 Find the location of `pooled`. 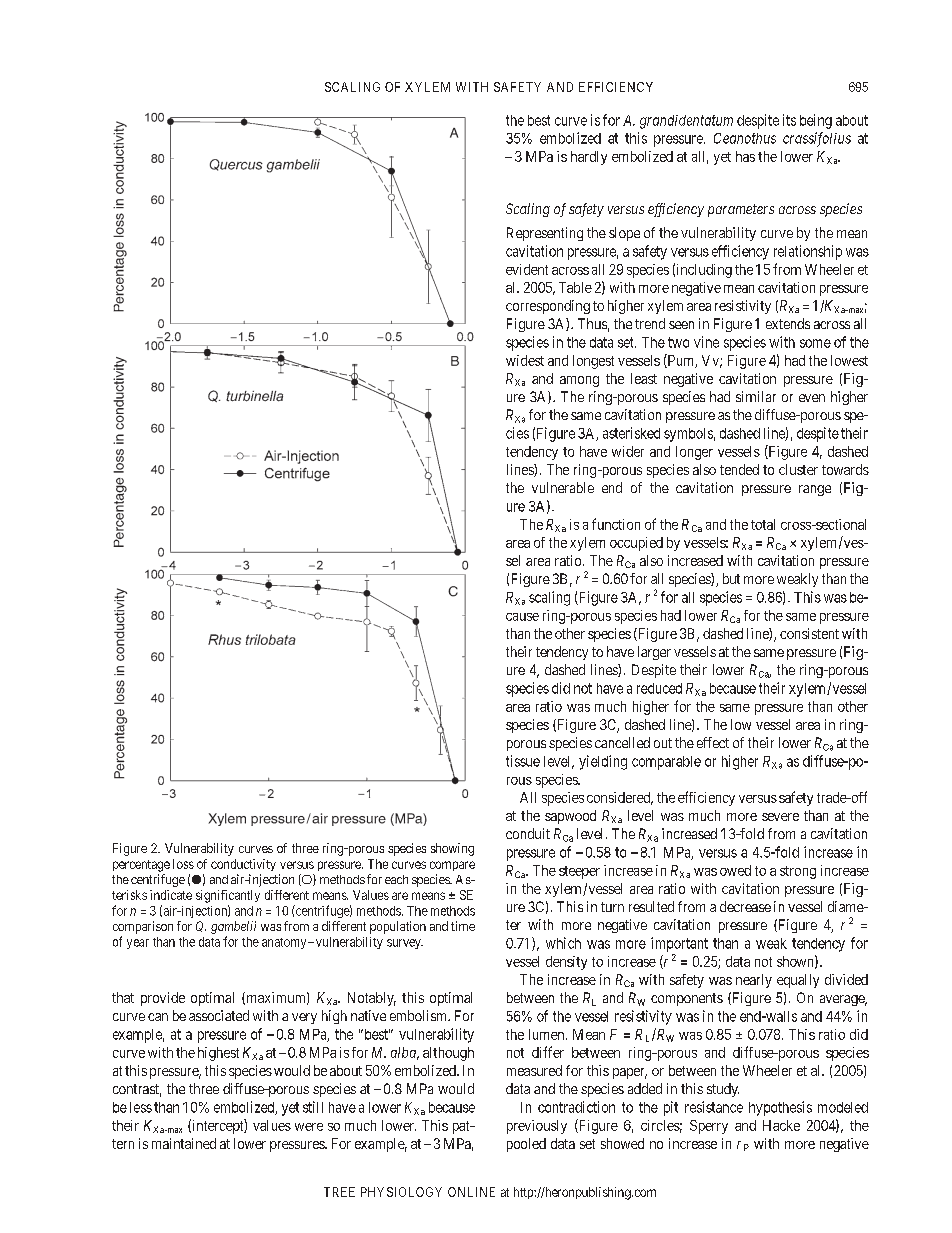

pooled is located at coordinates (526, 1145).
